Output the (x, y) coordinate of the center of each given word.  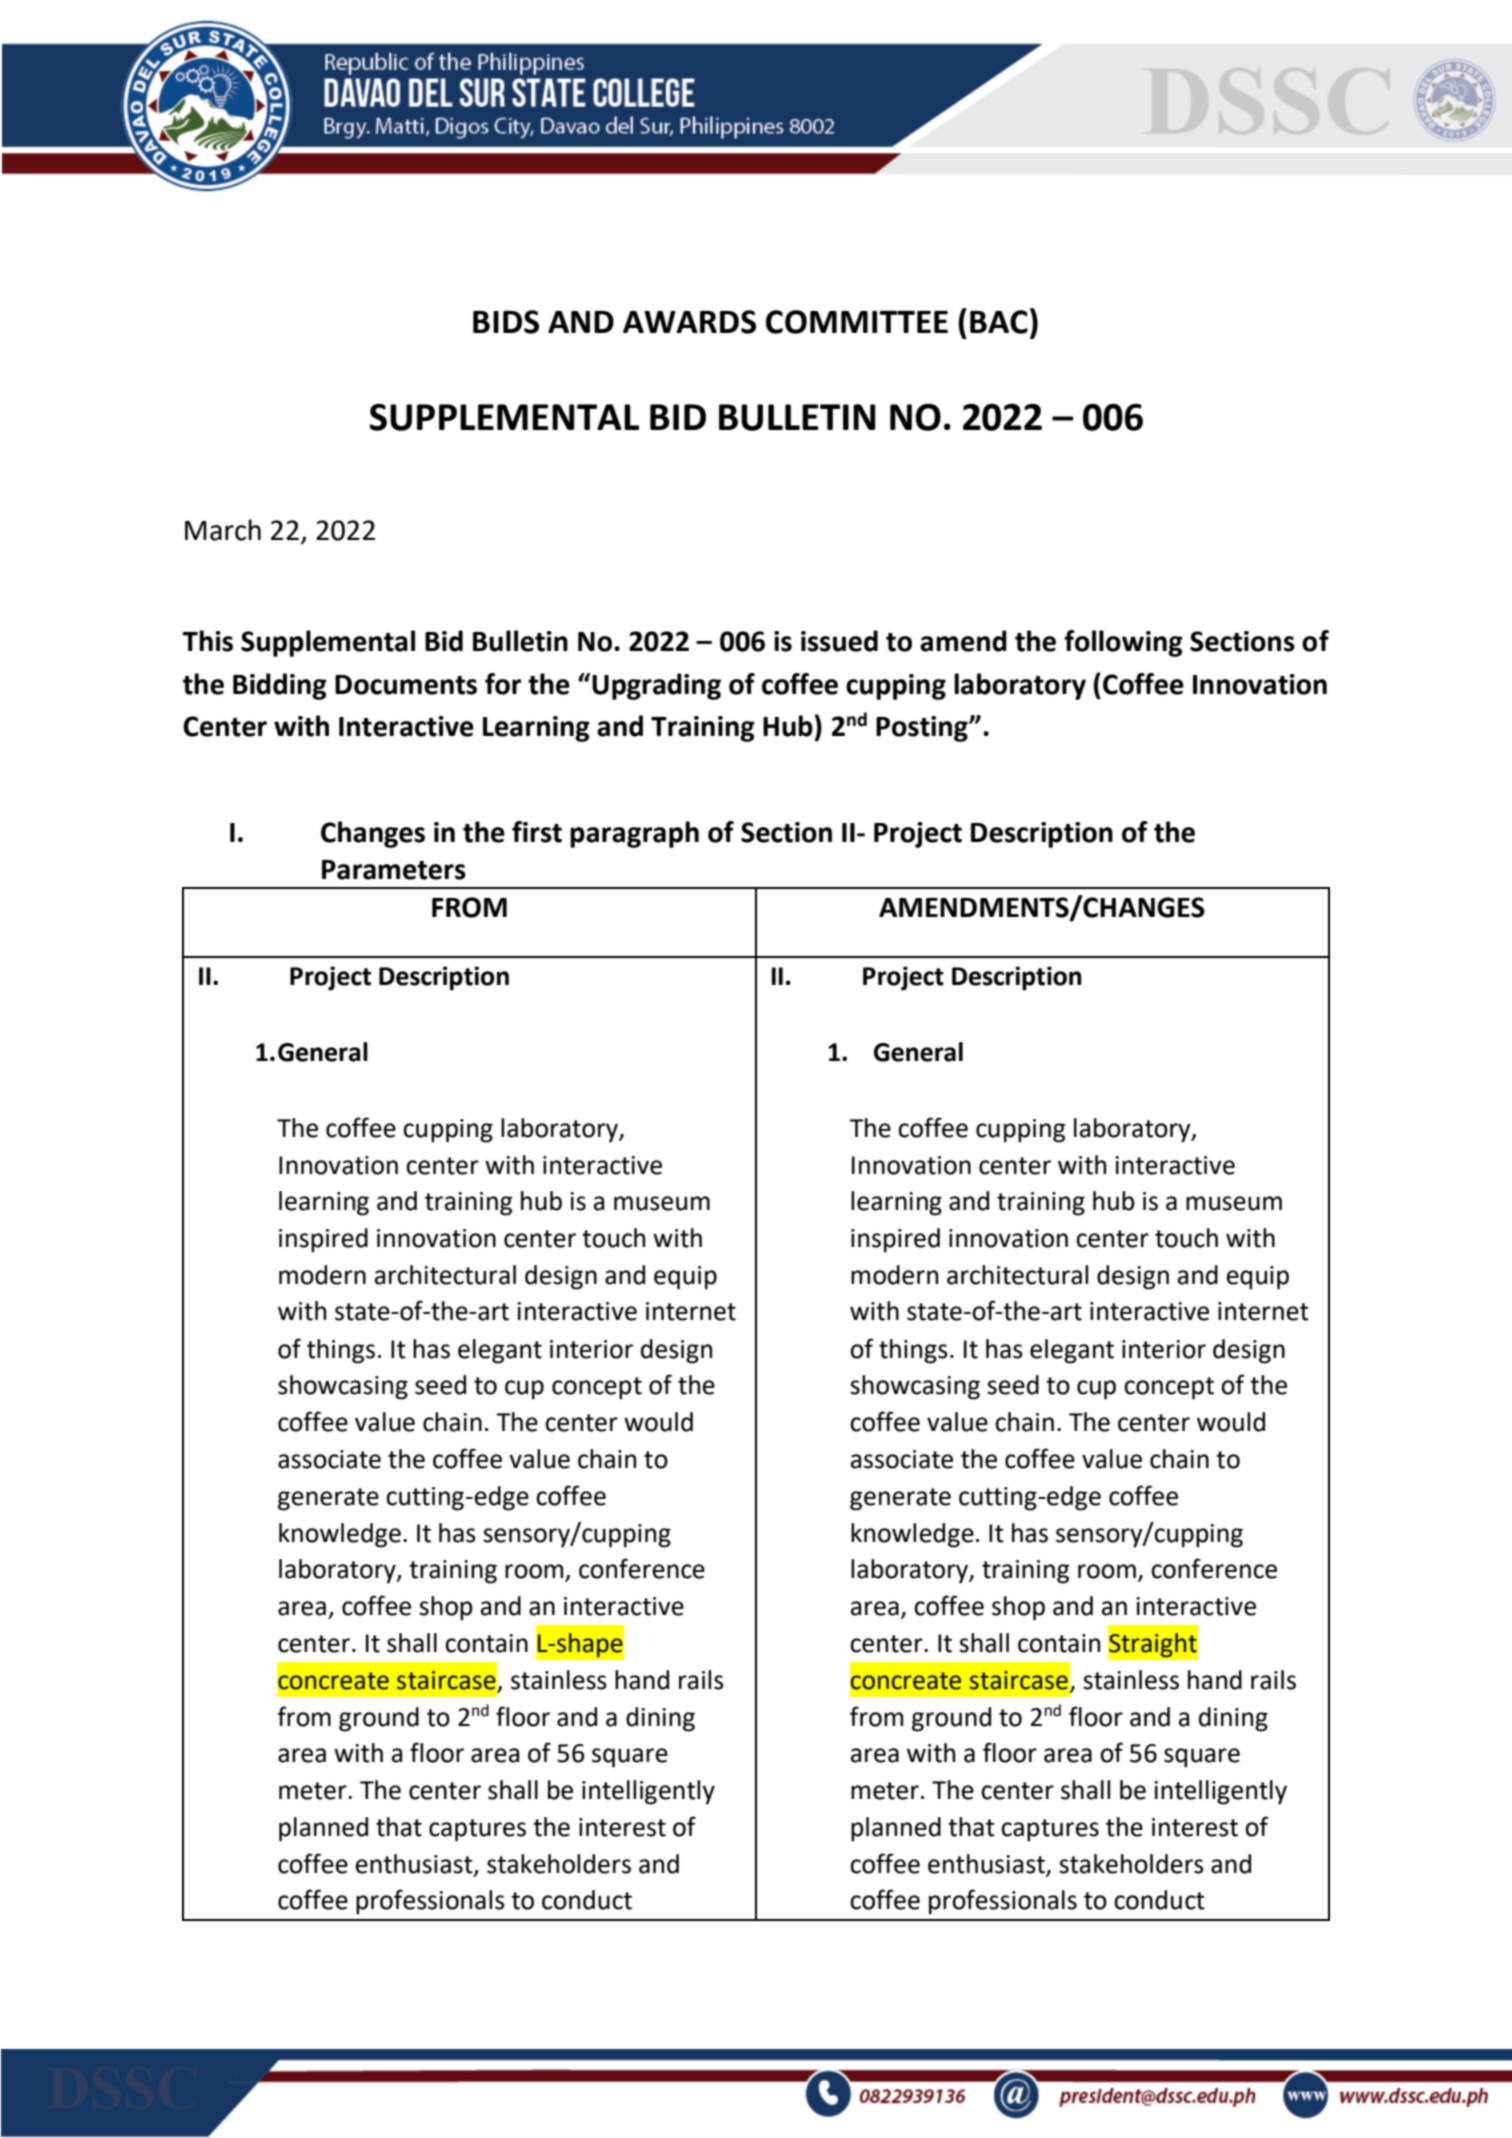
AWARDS (689, 322)
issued (839, 641)
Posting (923, 729)
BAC (999, 322)
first (537, 832)
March (223, 530)
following (1123, 643)
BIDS (506, 322)
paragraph (634, 834)
